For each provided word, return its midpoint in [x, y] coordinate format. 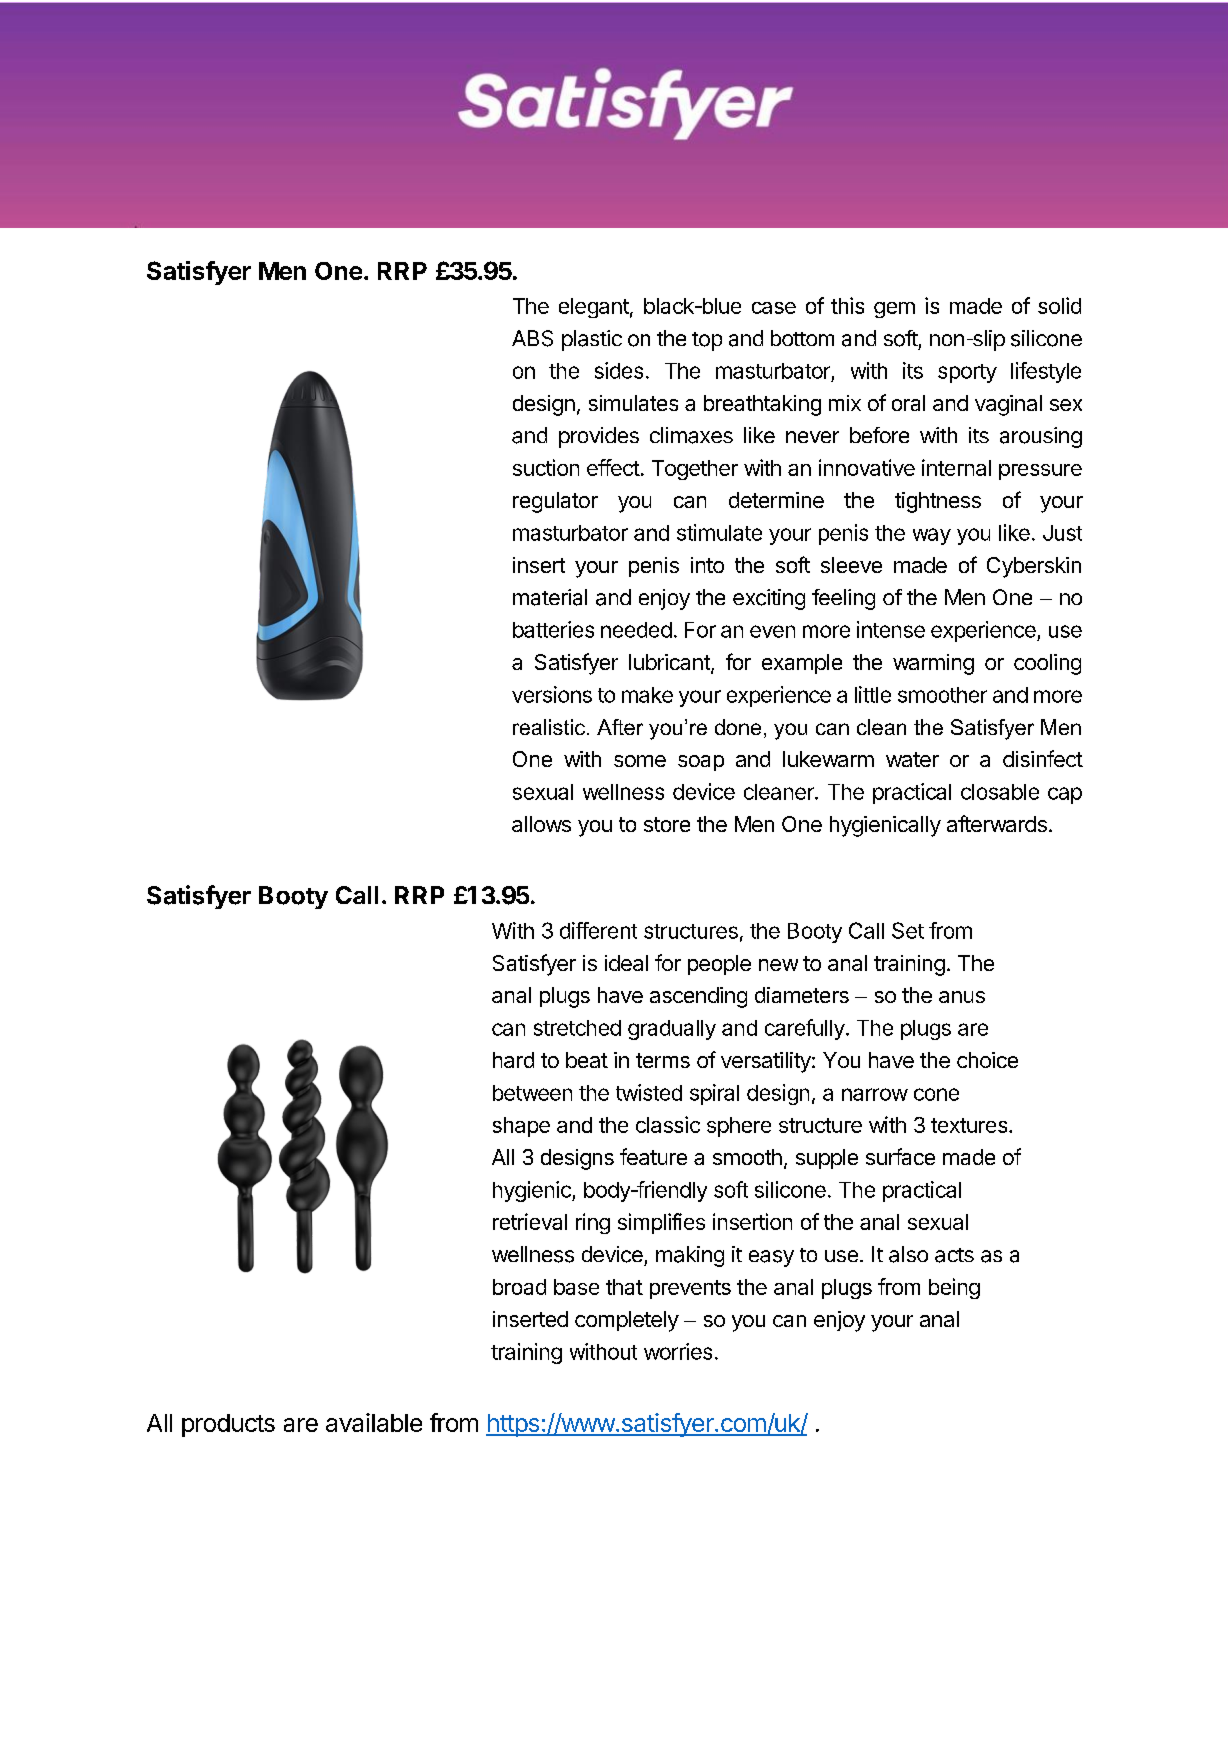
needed [636, 630]
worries [678, 1351]
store [667, 824]
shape [521, 1127]
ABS [532, 338]
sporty [967, 373]
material [550, 597]
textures [969, 1125]
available [374, 1422]
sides [619, 370]
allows [541, 824]
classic [668, 1124]
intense [891, 629]
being [954, 1288]
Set [908, 930]
